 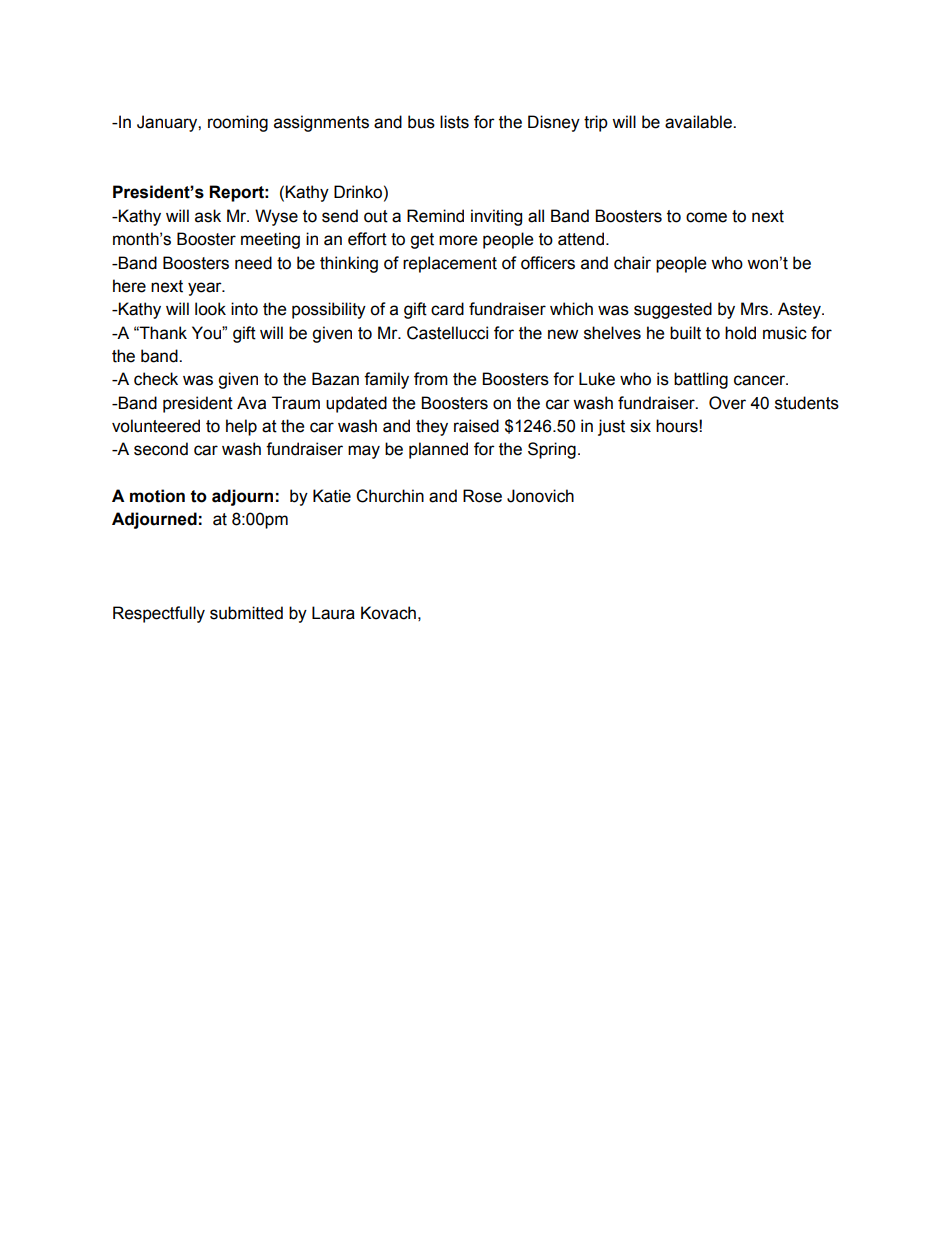 What do you see at coordinates (482, 496) in the screenshot?
I see `Rose` at bounding box center [482, 496].
